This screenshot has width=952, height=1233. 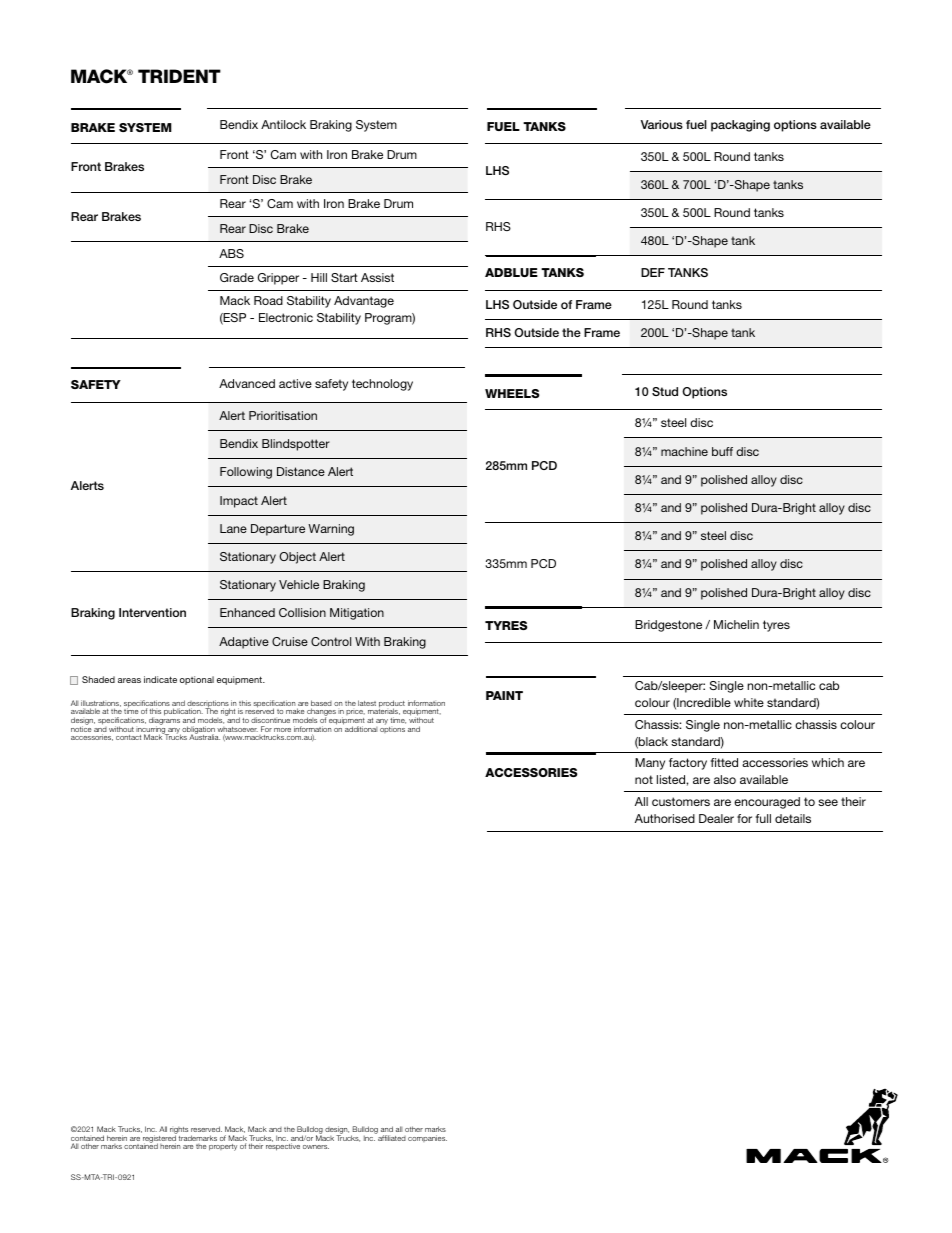 What do you see at coordinates (740, 126) in the screenshot?
I see `packaging` at bounding box center [740, 126].
